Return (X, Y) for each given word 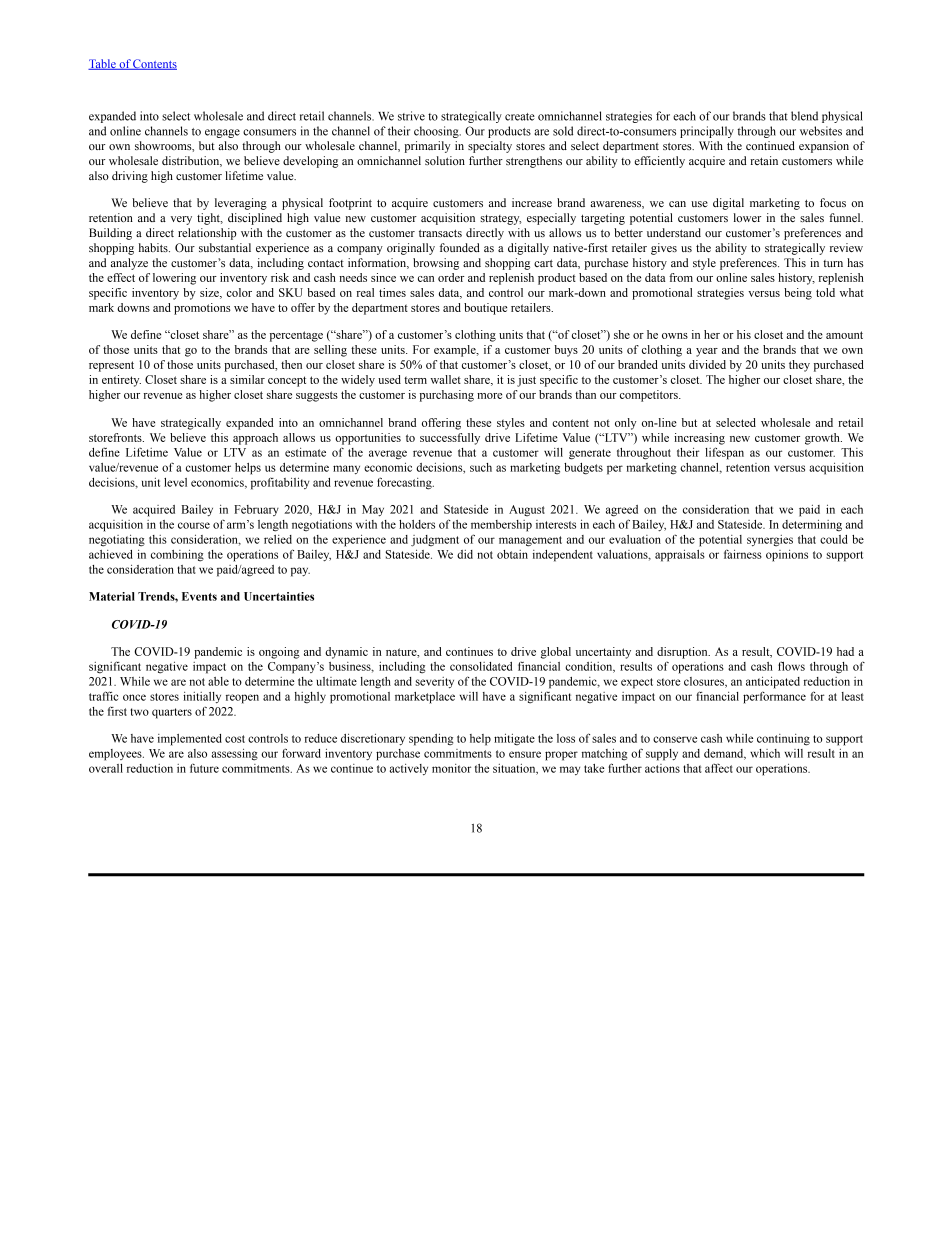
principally (707, 132)
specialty (490, 147)
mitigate (514, 739)
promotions (202, 309)
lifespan (724, 453)
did (465, 554)
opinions (787, 556)
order (451, 277)
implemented (190, 740)
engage (222, 133)
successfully (450, 439)
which (765, 753)
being (798, 294)
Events (199, 596)
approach (255, 439)
